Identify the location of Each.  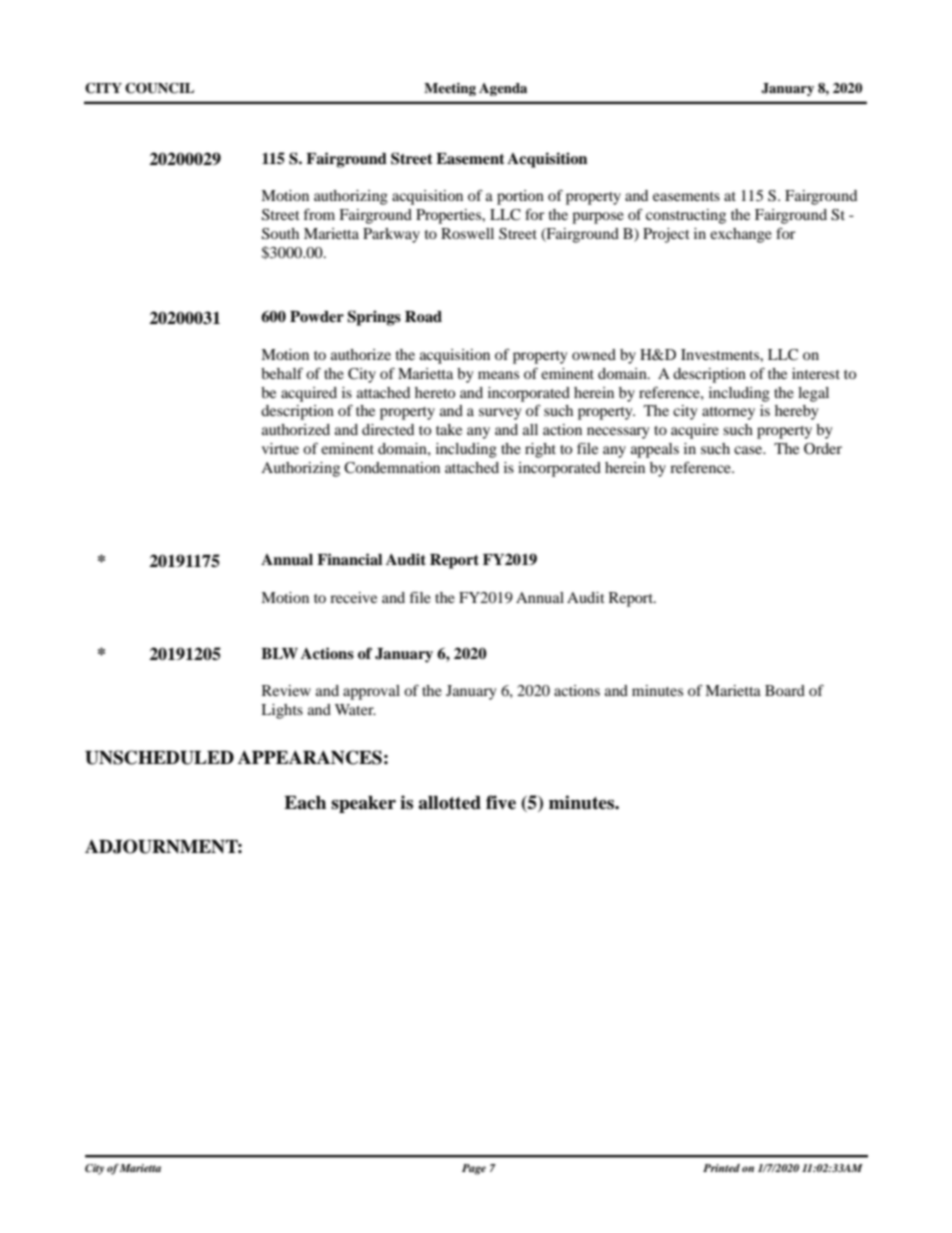
(305, 803).
